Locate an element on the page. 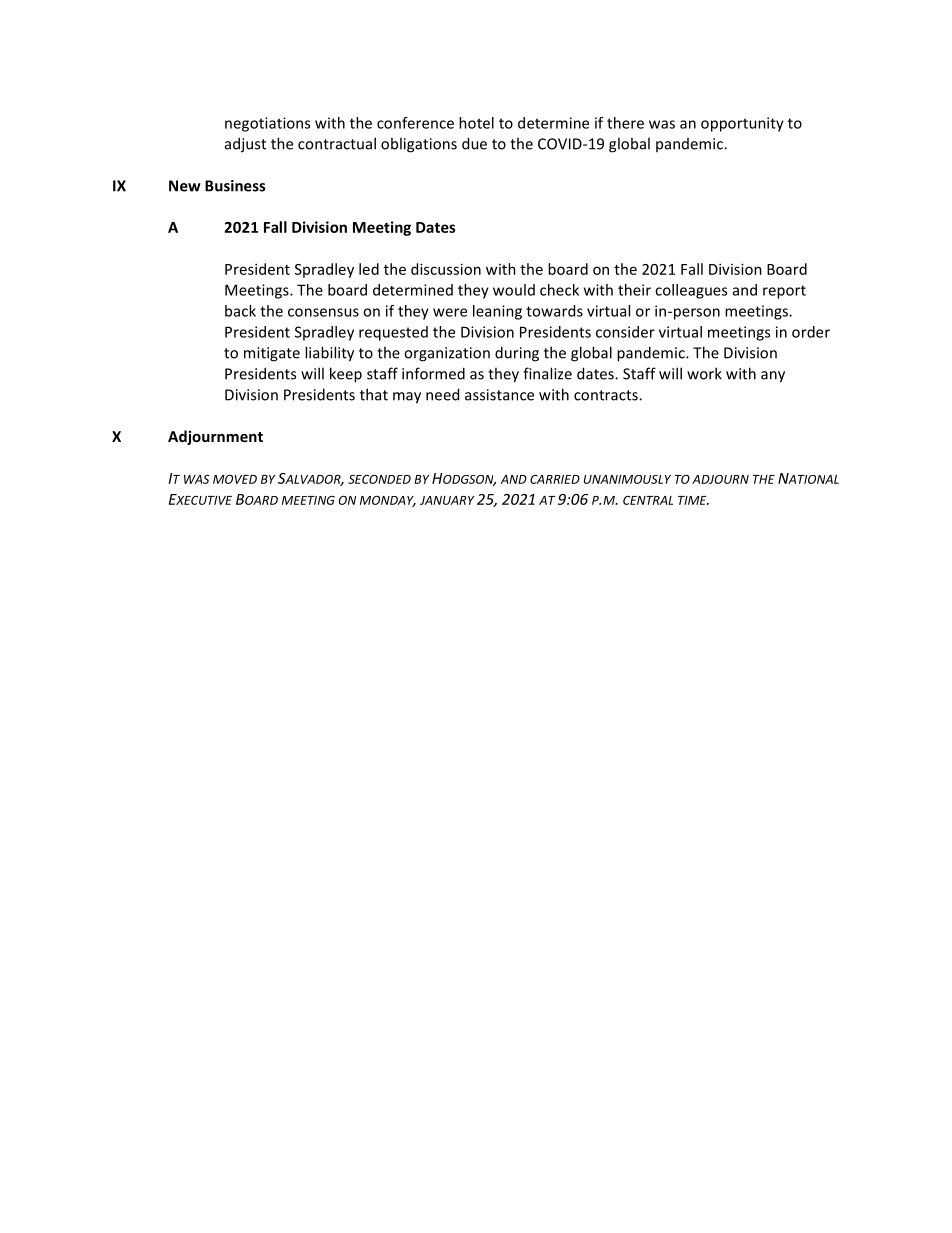  discussion is located at coordinates (446, 269).
